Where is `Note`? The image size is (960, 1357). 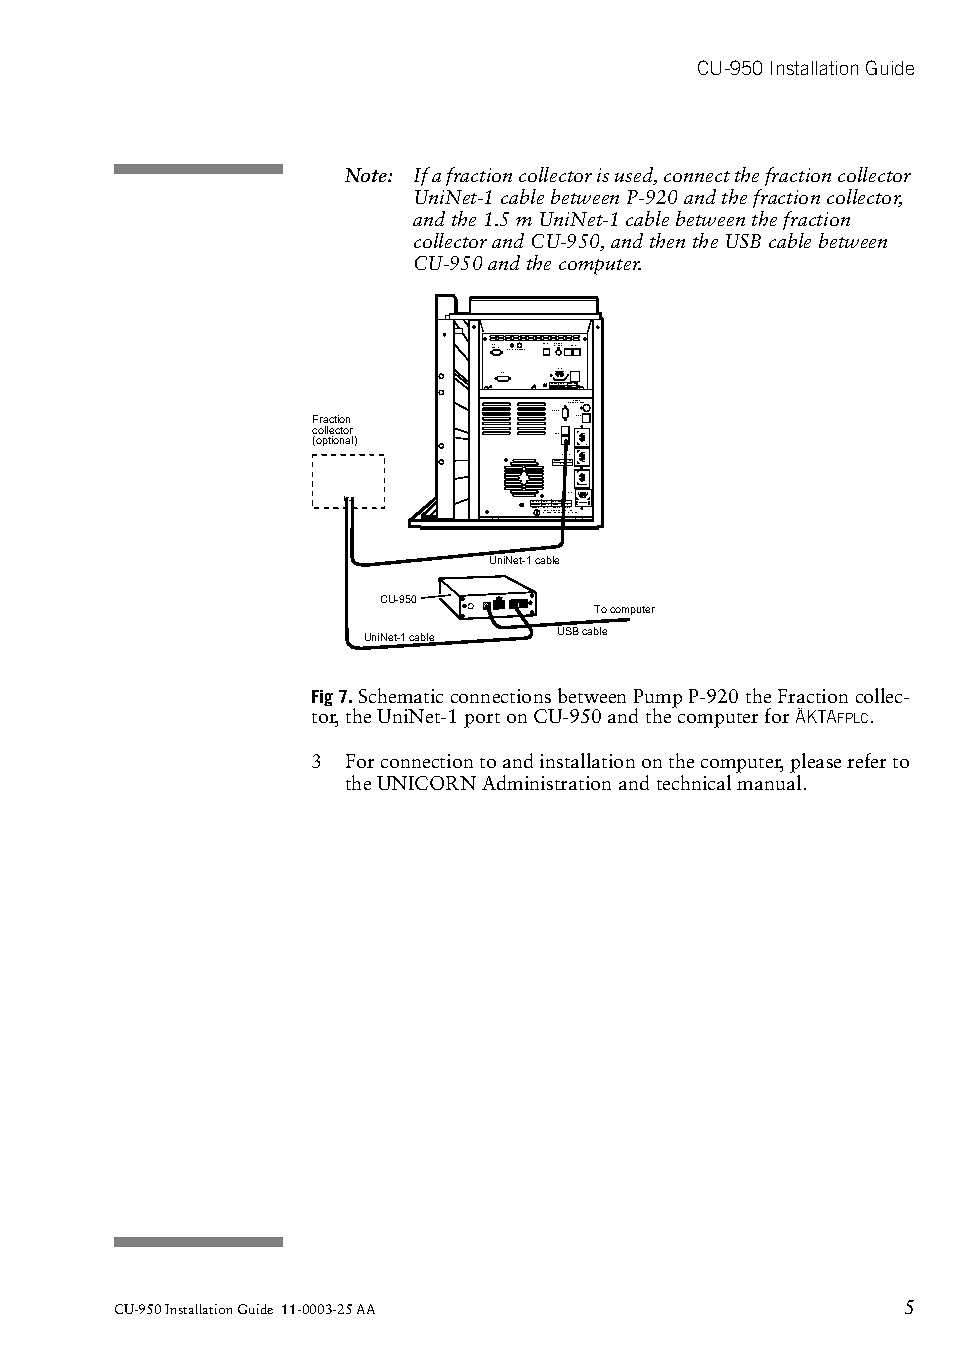 Note is located at coordinates (367, 175).
